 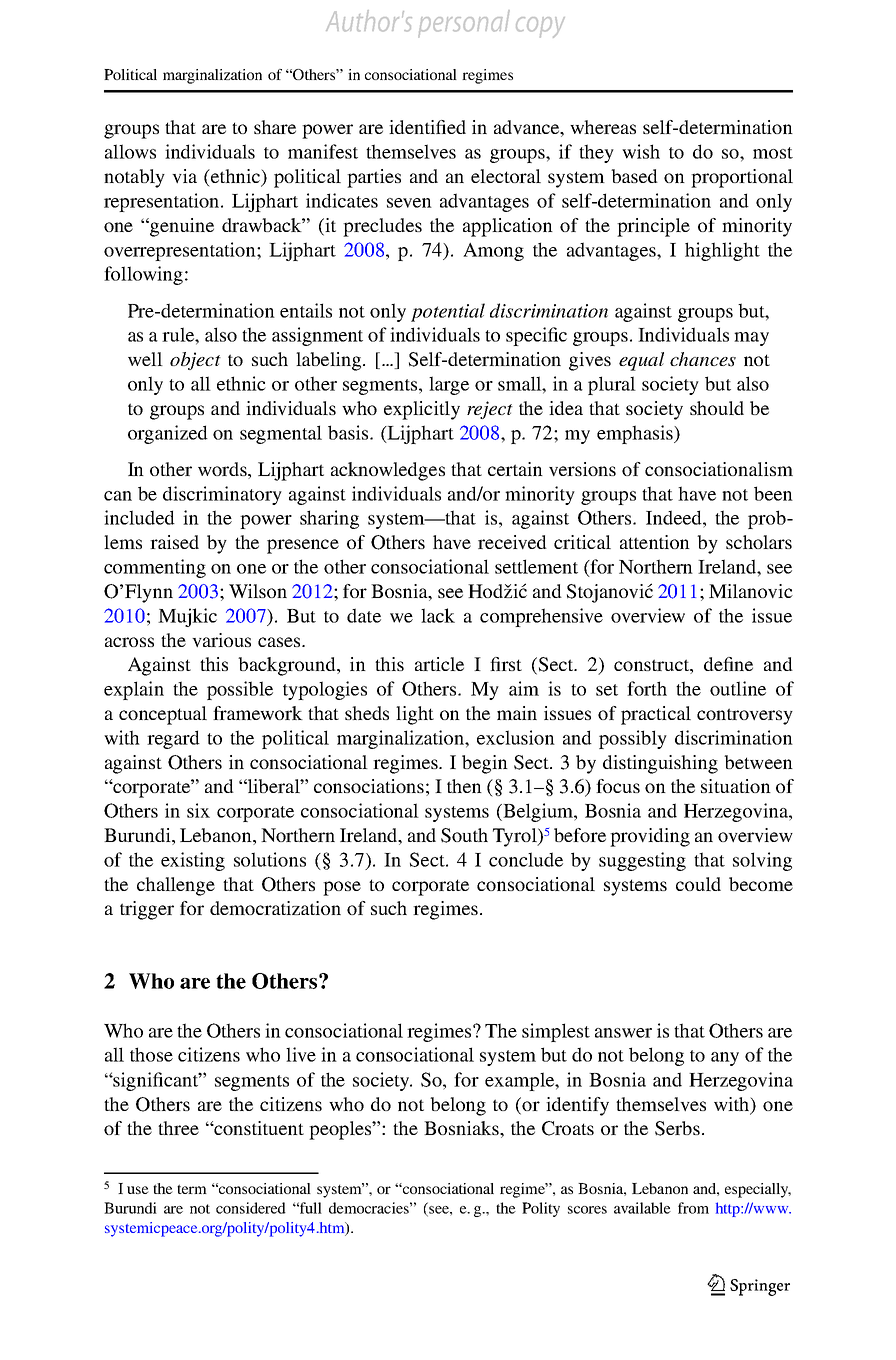 I want to click on share, so click(x=275, y=127).
